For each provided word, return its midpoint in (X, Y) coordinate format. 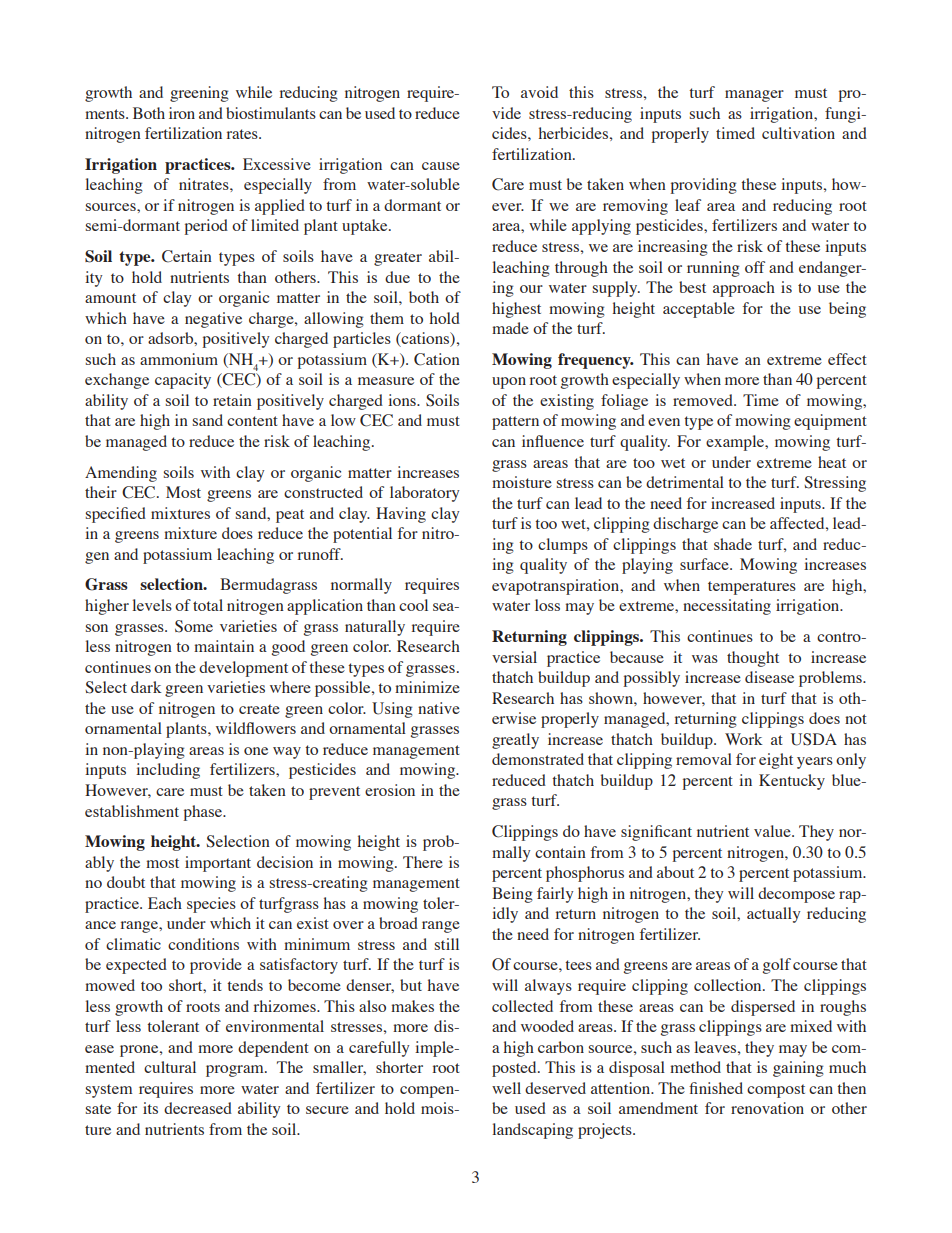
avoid (539, 92)
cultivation (798, 133)
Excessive (277, 164)
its (150, 1108)
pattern (515, 423)
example (736, 443)
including (168, 771)
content (252, 421)
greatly (515, 741)
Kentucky (792, 782)
